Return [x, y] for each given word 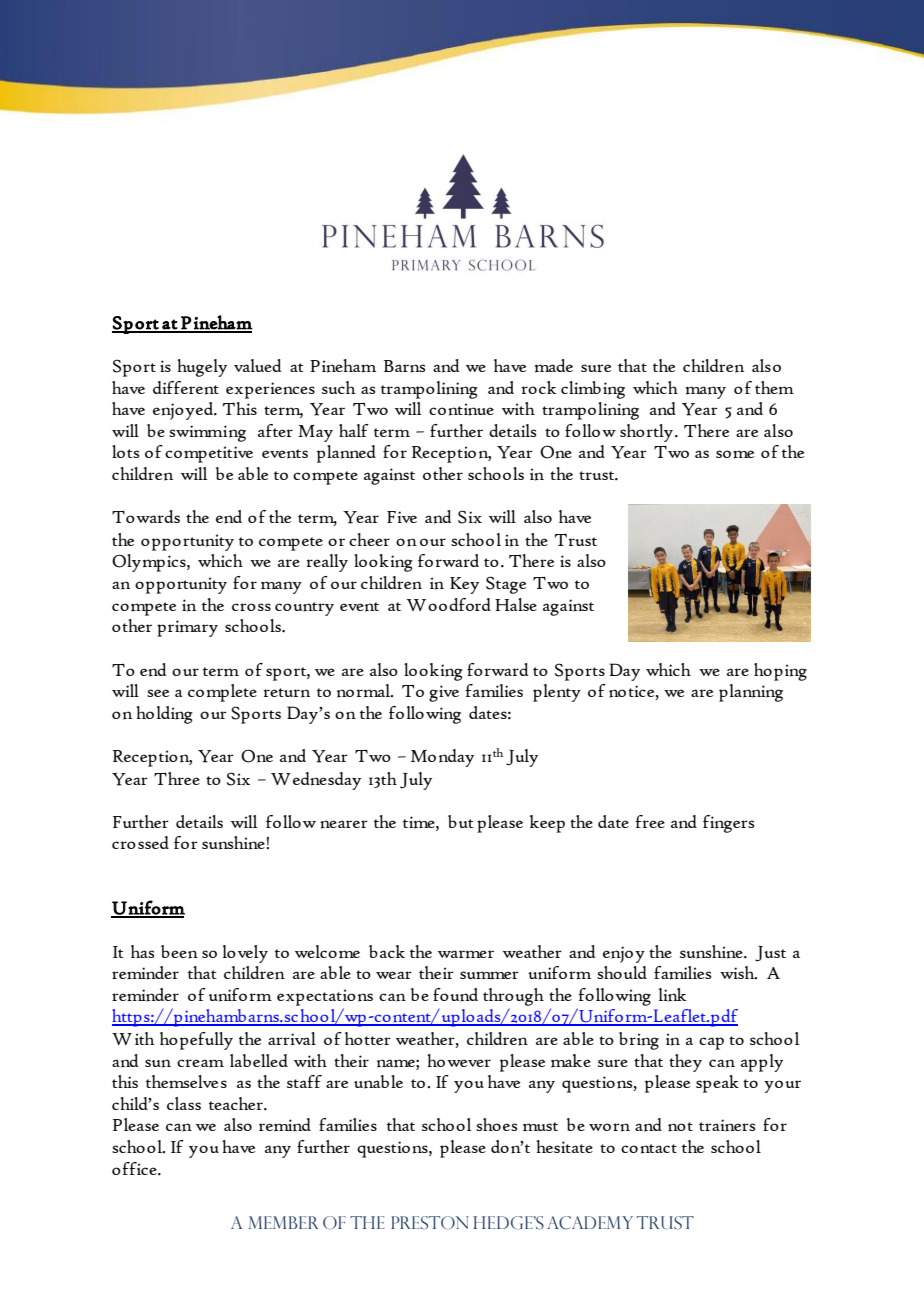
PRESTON [430, 1223]
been [179, 952]
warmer [466, 954]
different [186, 388]
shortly [648, 433]
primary [187, 628]
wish [738, 973]
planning [751, 693]
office [135, 1168]
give [444, 693]
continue [461, 409]
